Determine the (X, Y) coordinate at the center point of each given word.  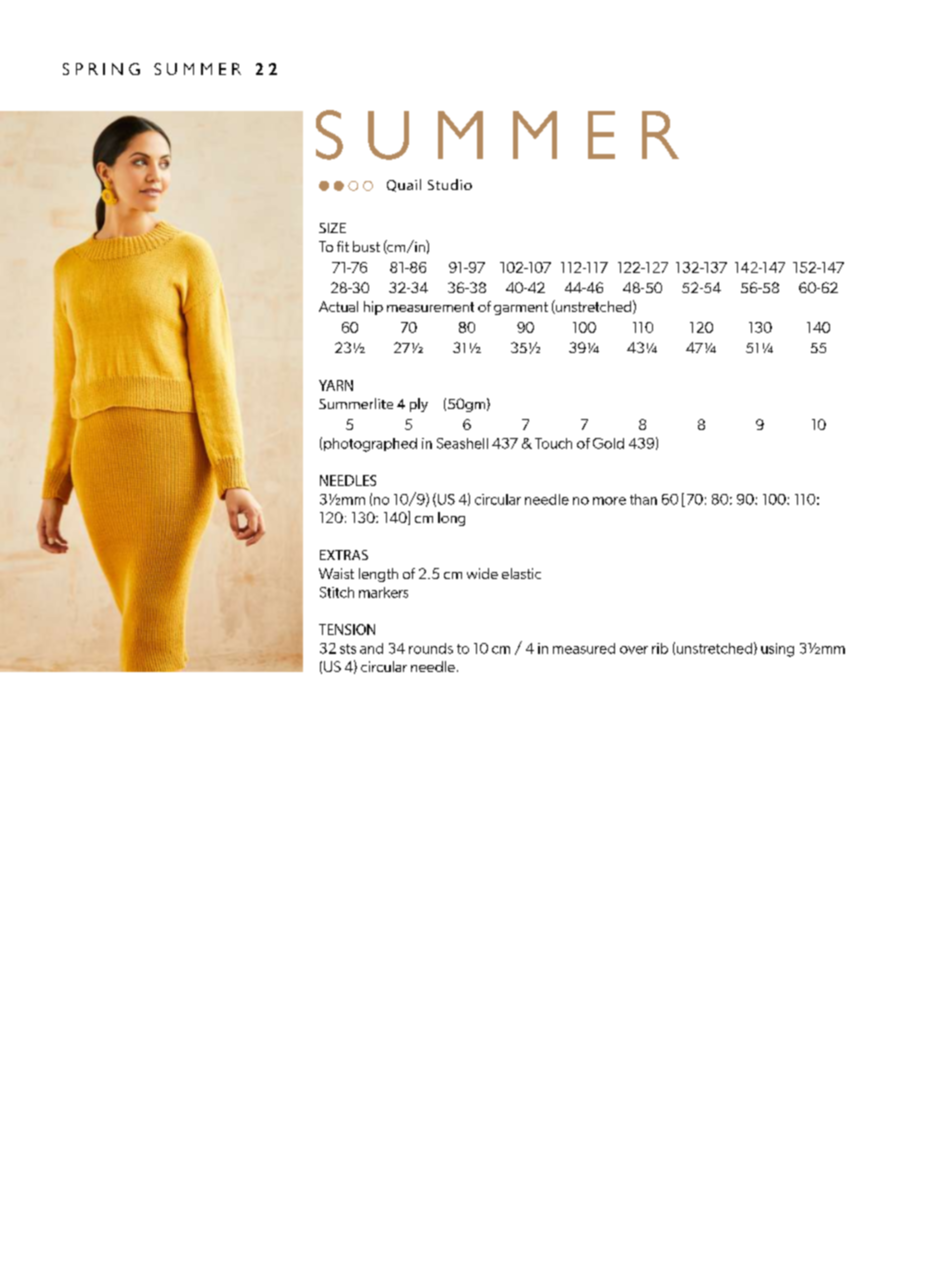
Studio (450, 184)
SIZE (332, 228)
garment (521, 308)
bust (366, 246)
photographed (370, 445)
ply (419, 405)
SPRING (101, 69)
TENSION (347, 629)
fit (343, 246)
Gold (608, 443)
